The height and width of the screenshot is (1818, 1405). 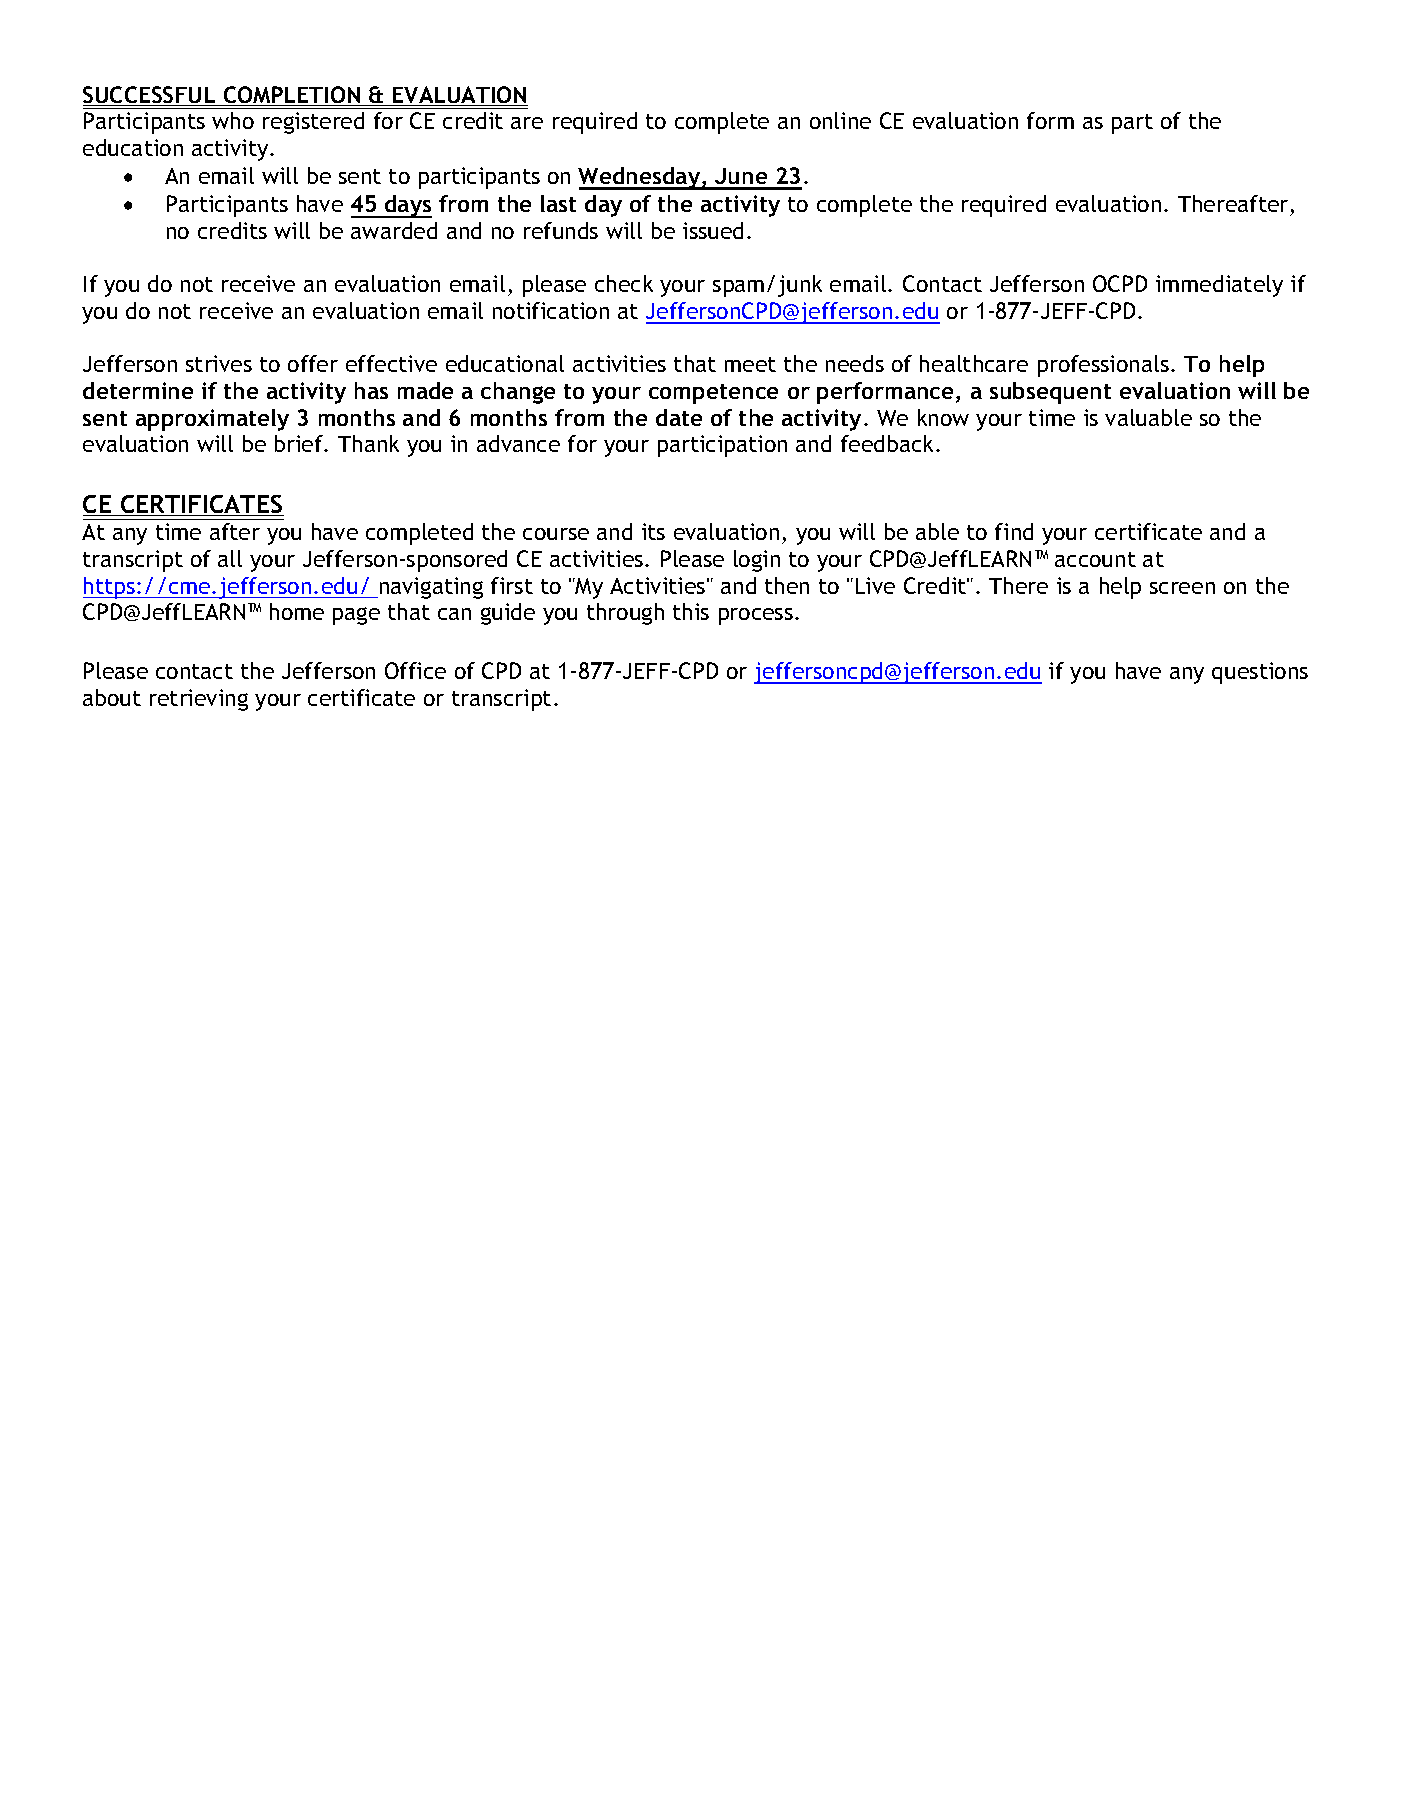 What do you see at coordinates (713, 394) in the screenshot?
I see `competence` at bounding box center [713, 394].
